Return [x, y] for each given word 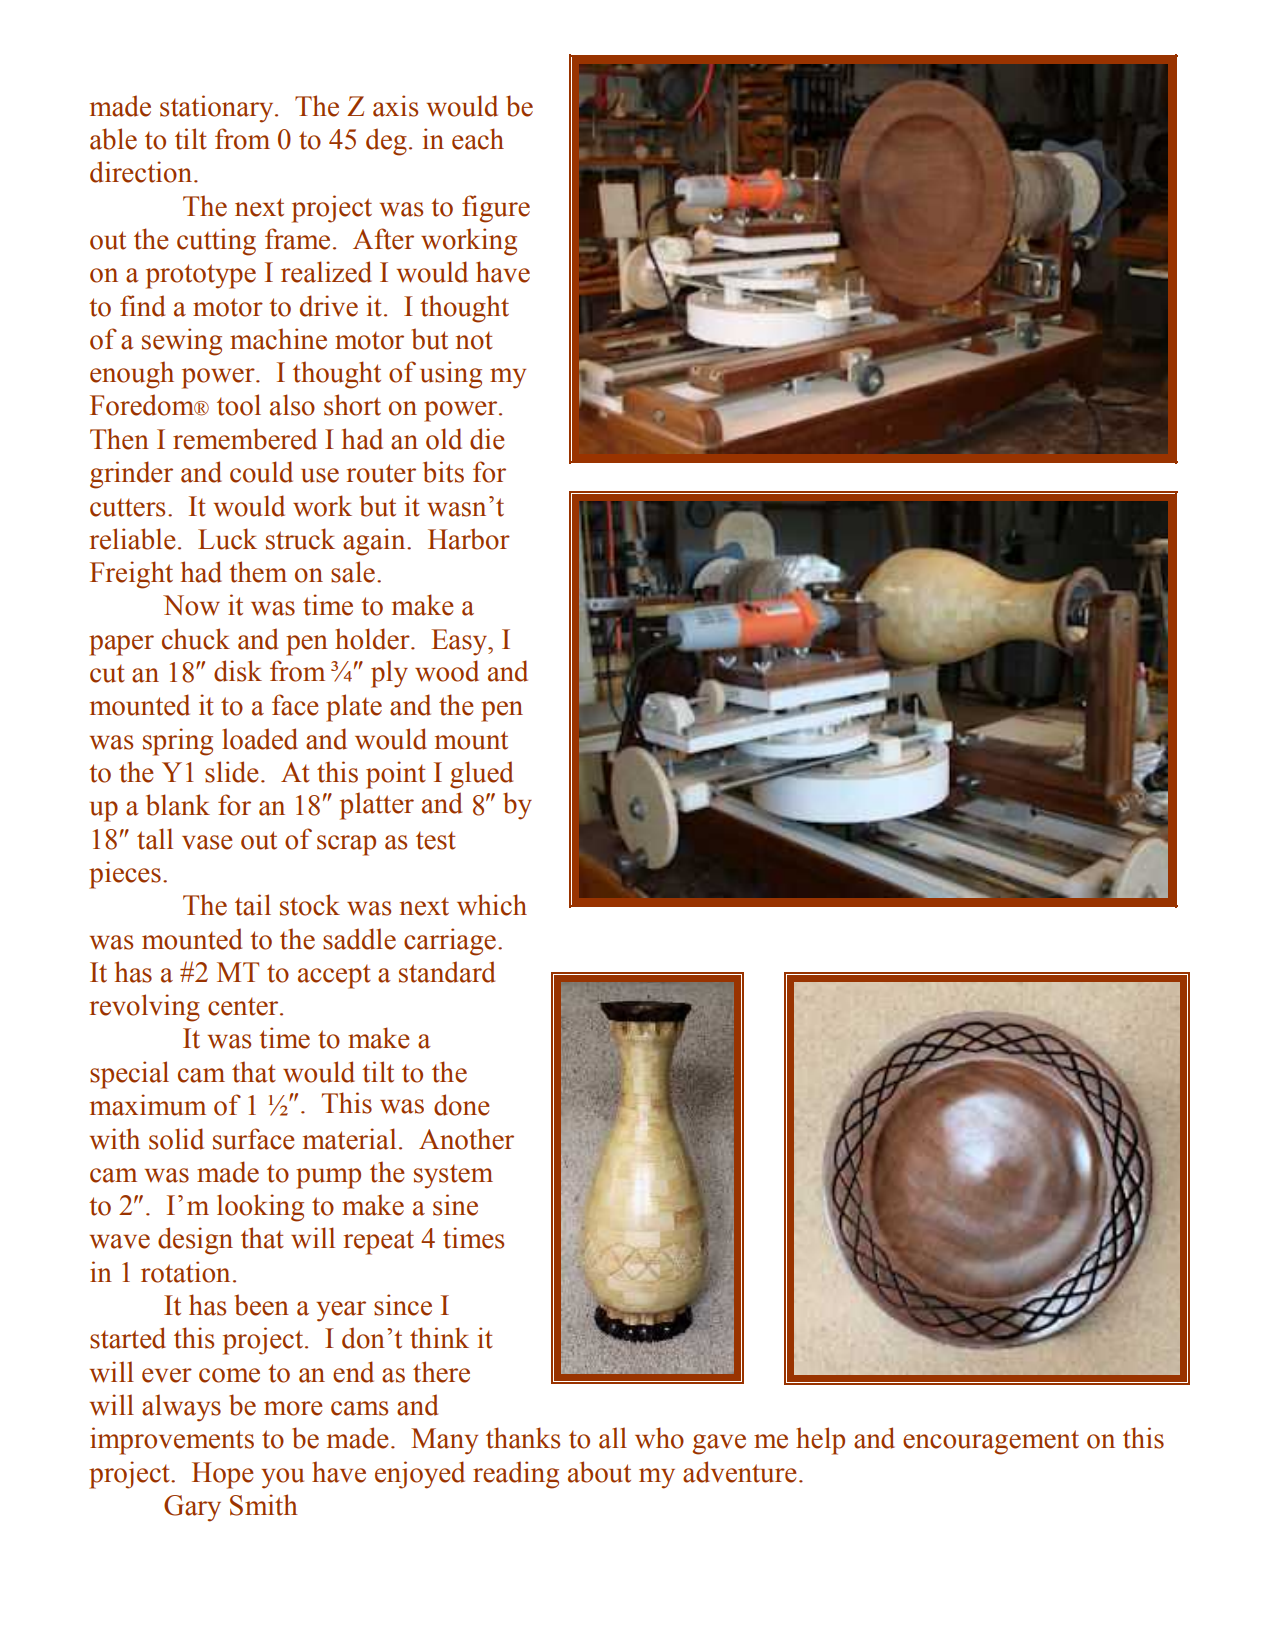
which [492, 905]
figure [496, 209]
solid [176, 1139]
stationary [218, 109]
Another [466, 1139]
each [478, 139]
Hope [223, 1475]
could [261, 472]
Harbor [469, 539]
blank [178, 805]
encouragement [991, 1442]
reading [516, 1475]
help [820, 1441]
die [487, 439]
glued [481, 775]
